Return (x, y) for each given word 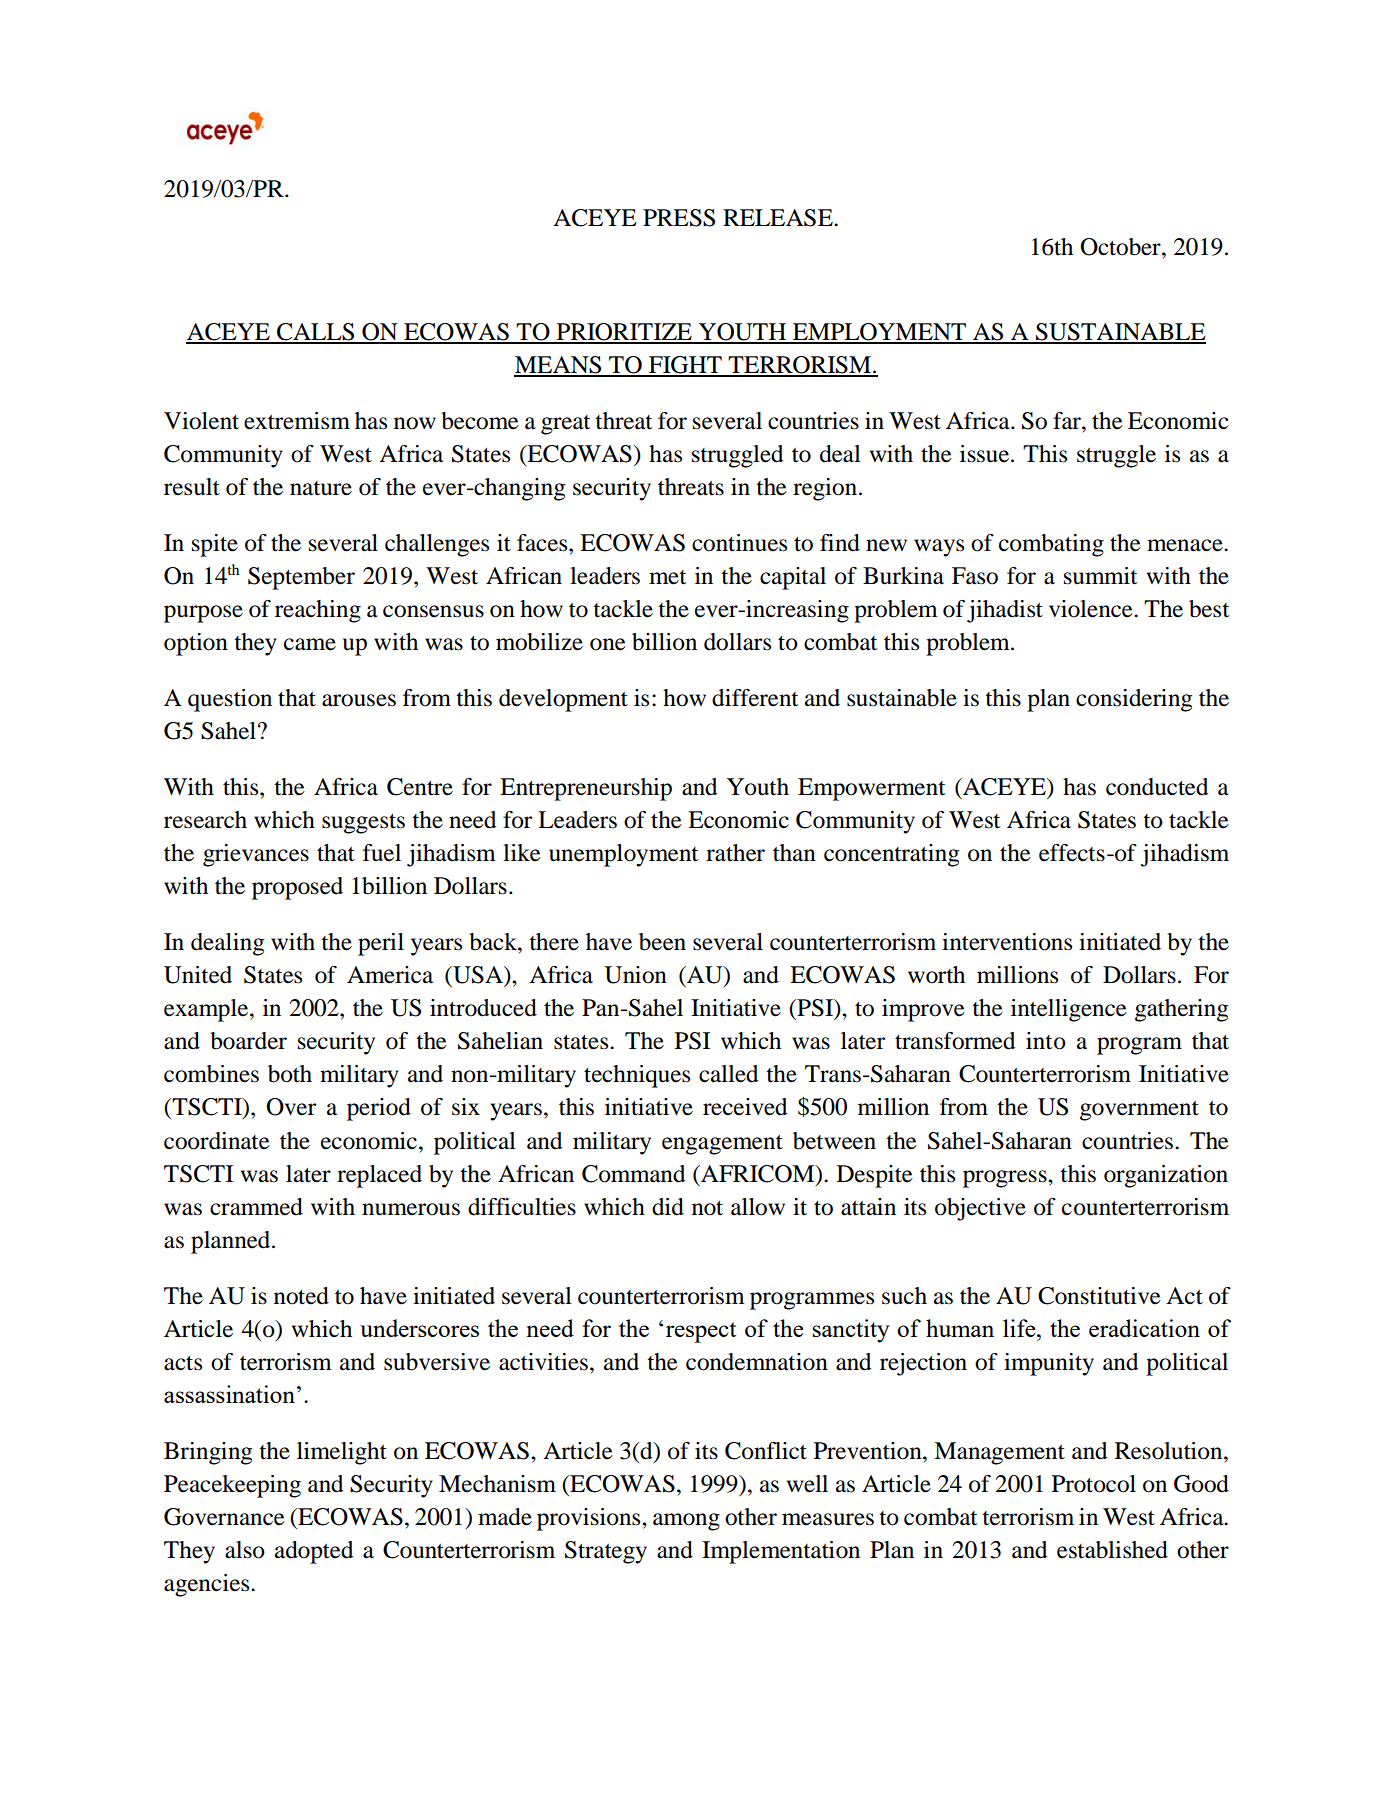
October (1121, 247)
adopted (314, 1552)
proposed (297, 888)
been (662, 942)
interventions (1007, 942)
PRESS (679, 218)
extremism (297, 421)
